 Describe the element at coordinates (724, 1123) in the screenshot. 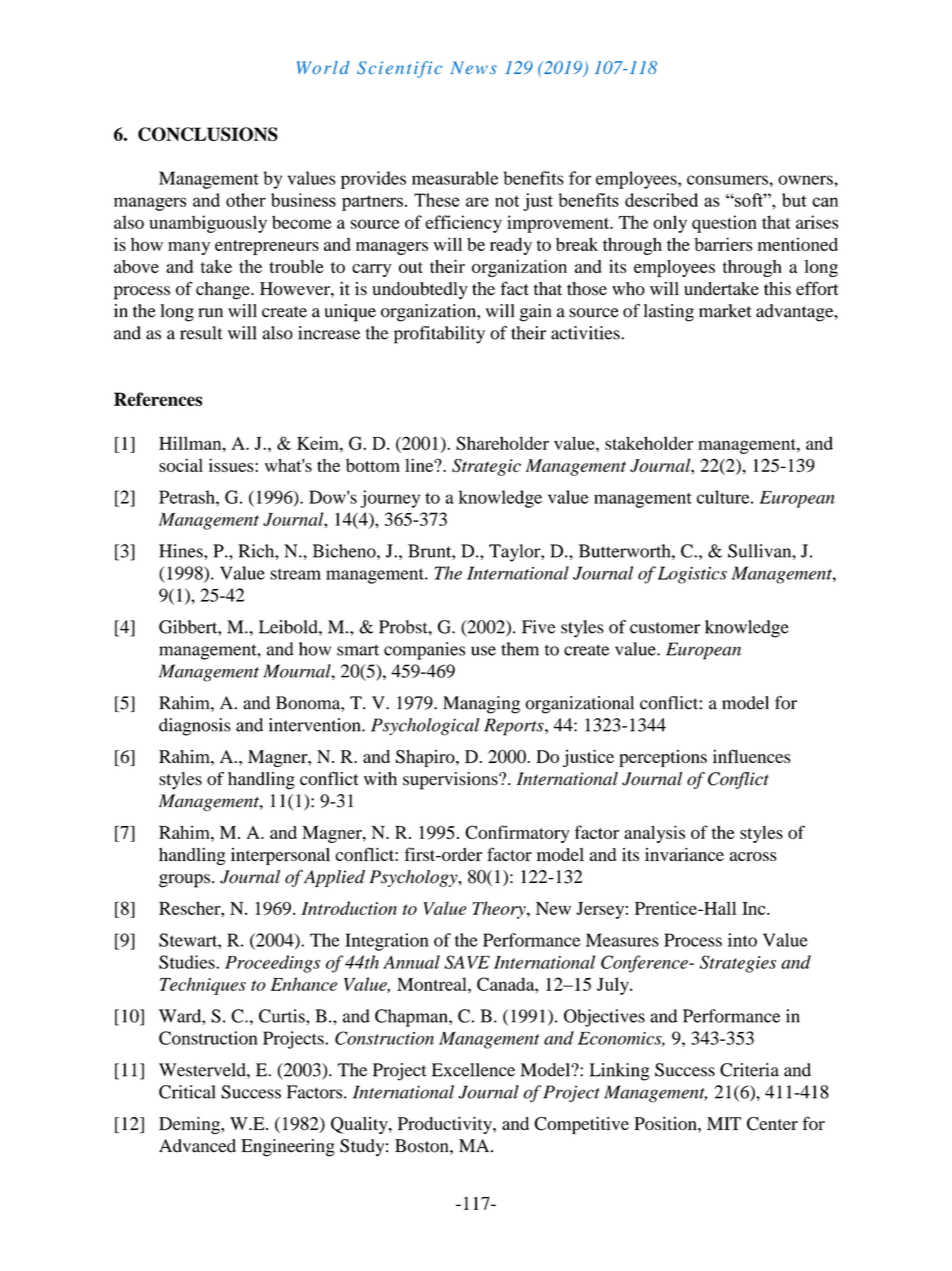

I see `MIT` at that location.
